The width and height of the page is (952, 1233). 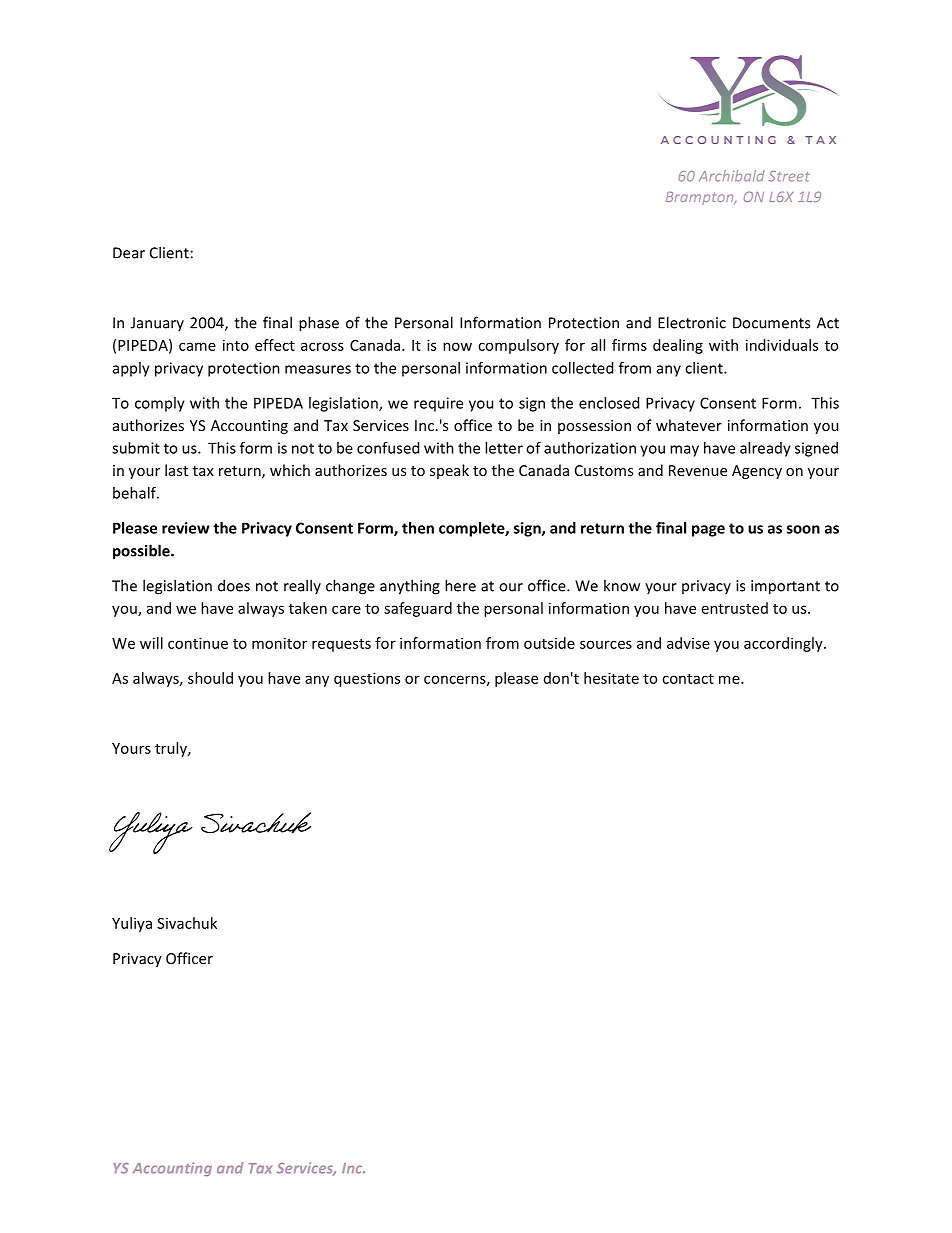 I want to click on Dear, so click(x=129, y=253).
